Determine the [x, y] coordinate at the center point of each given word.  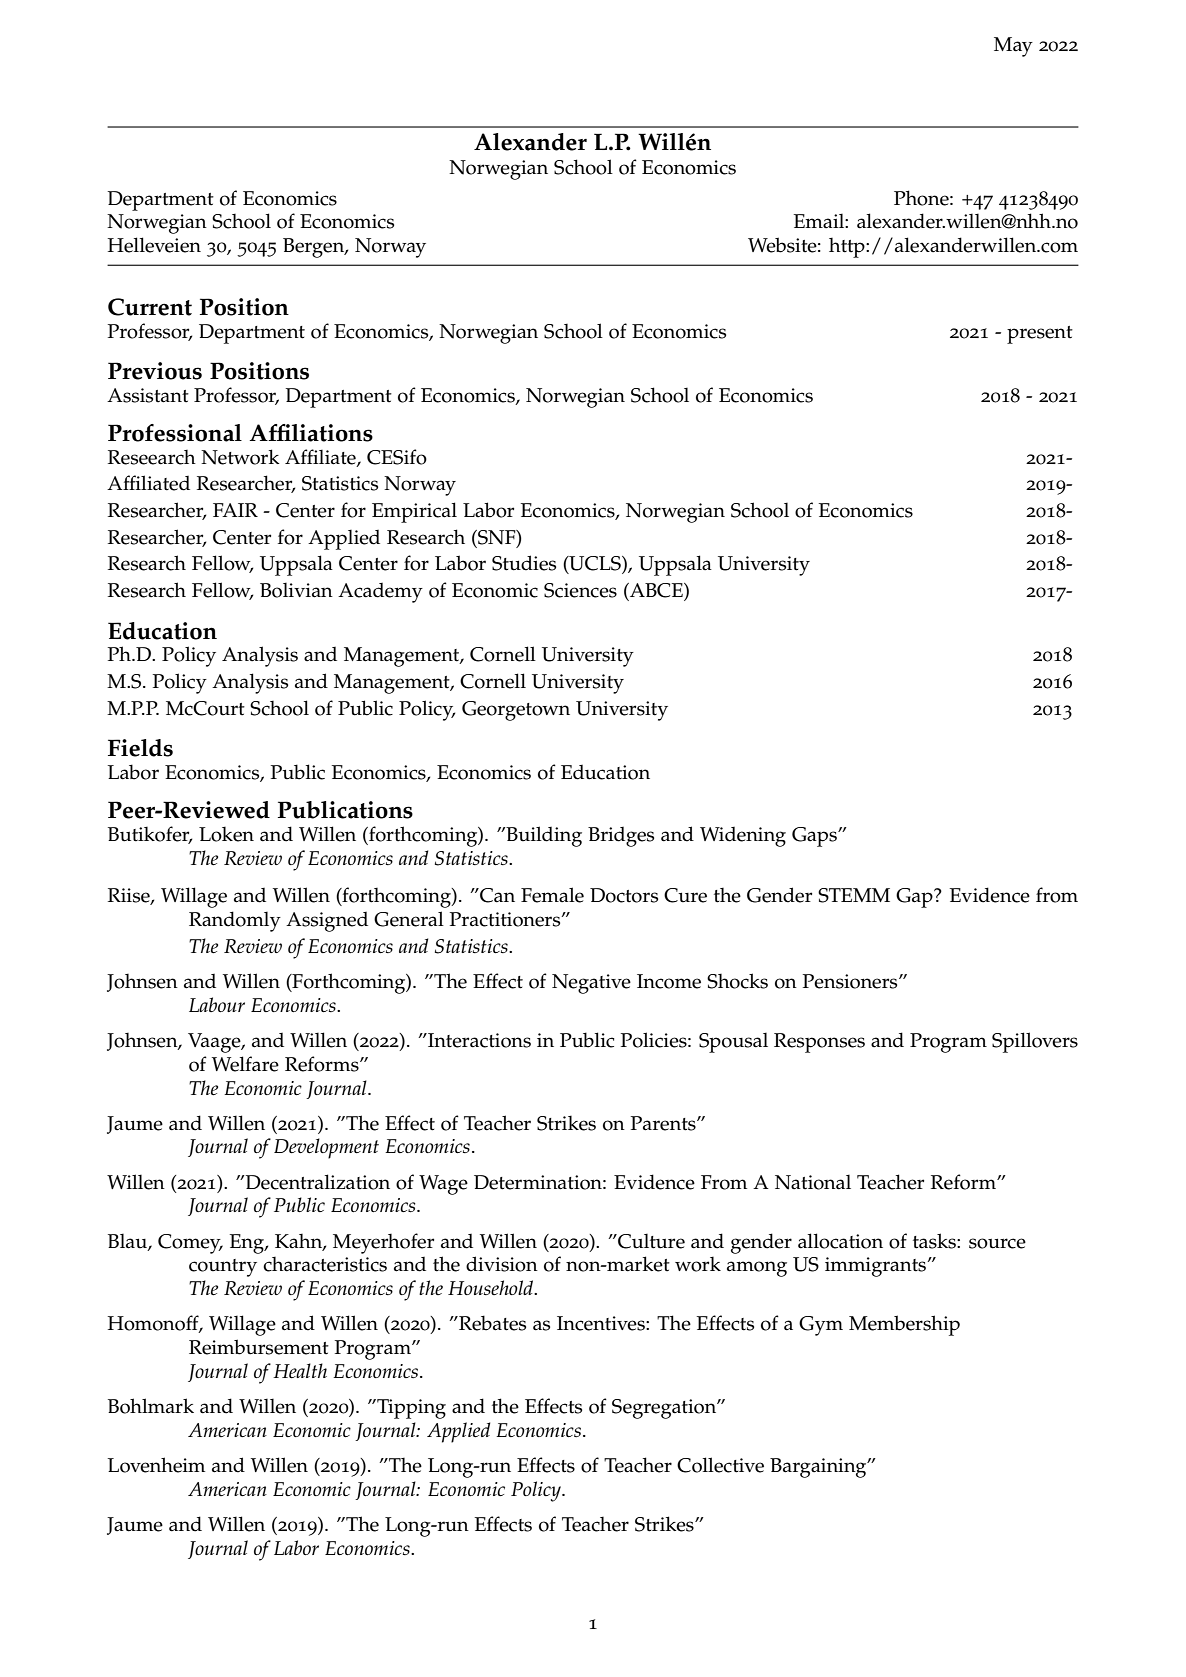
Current [150, 307]
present [1040, 335]
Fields [140, 748]
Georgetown [516, 711]
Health [300, 1370]
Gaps [815, 837]
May [1013, 47]
